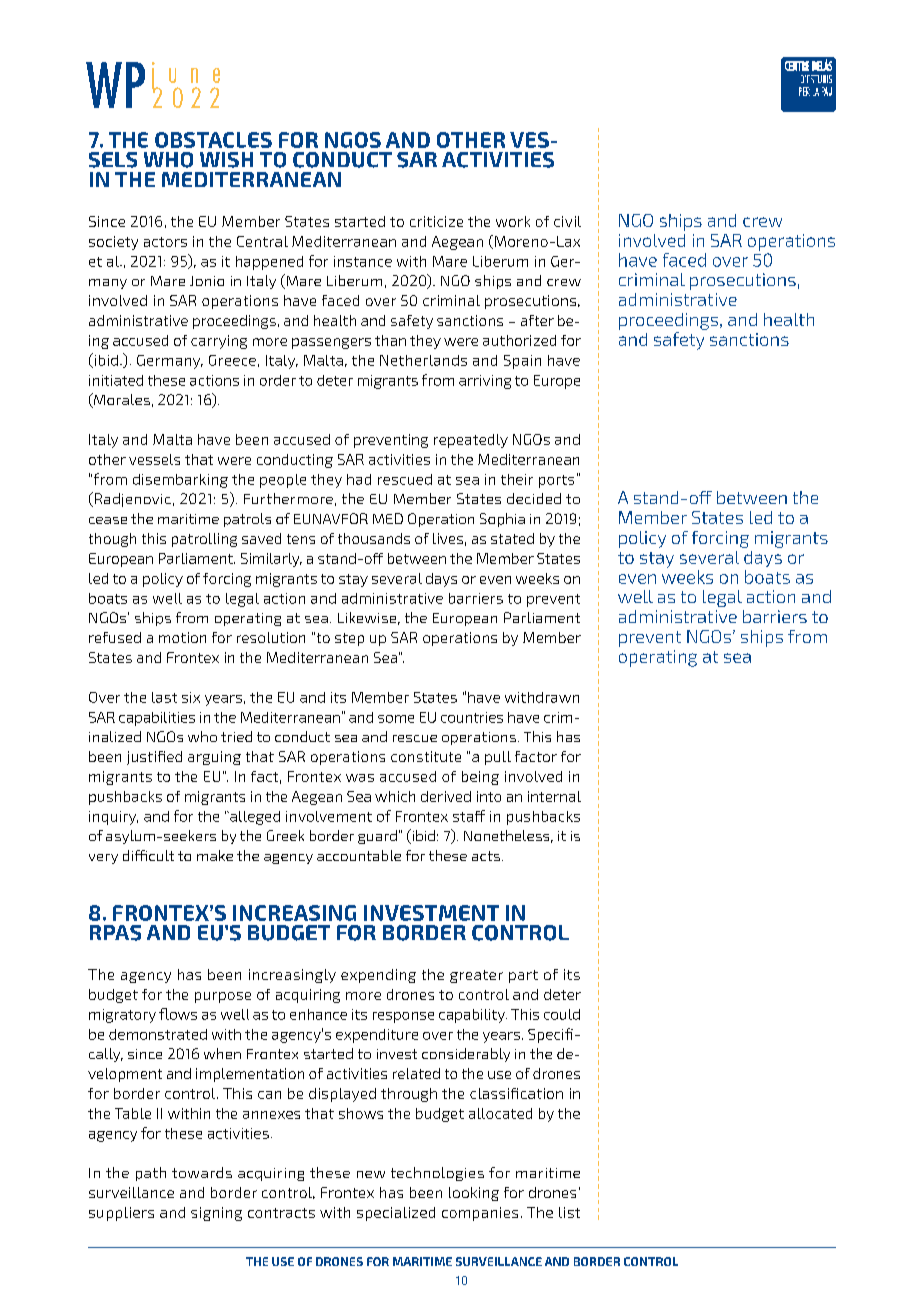 The height and width of the screenshot is (1308, 924). What do you see at coordinates (151, 1174) in the screenshot?
I see `path` at bounding box center [151, 1174].
